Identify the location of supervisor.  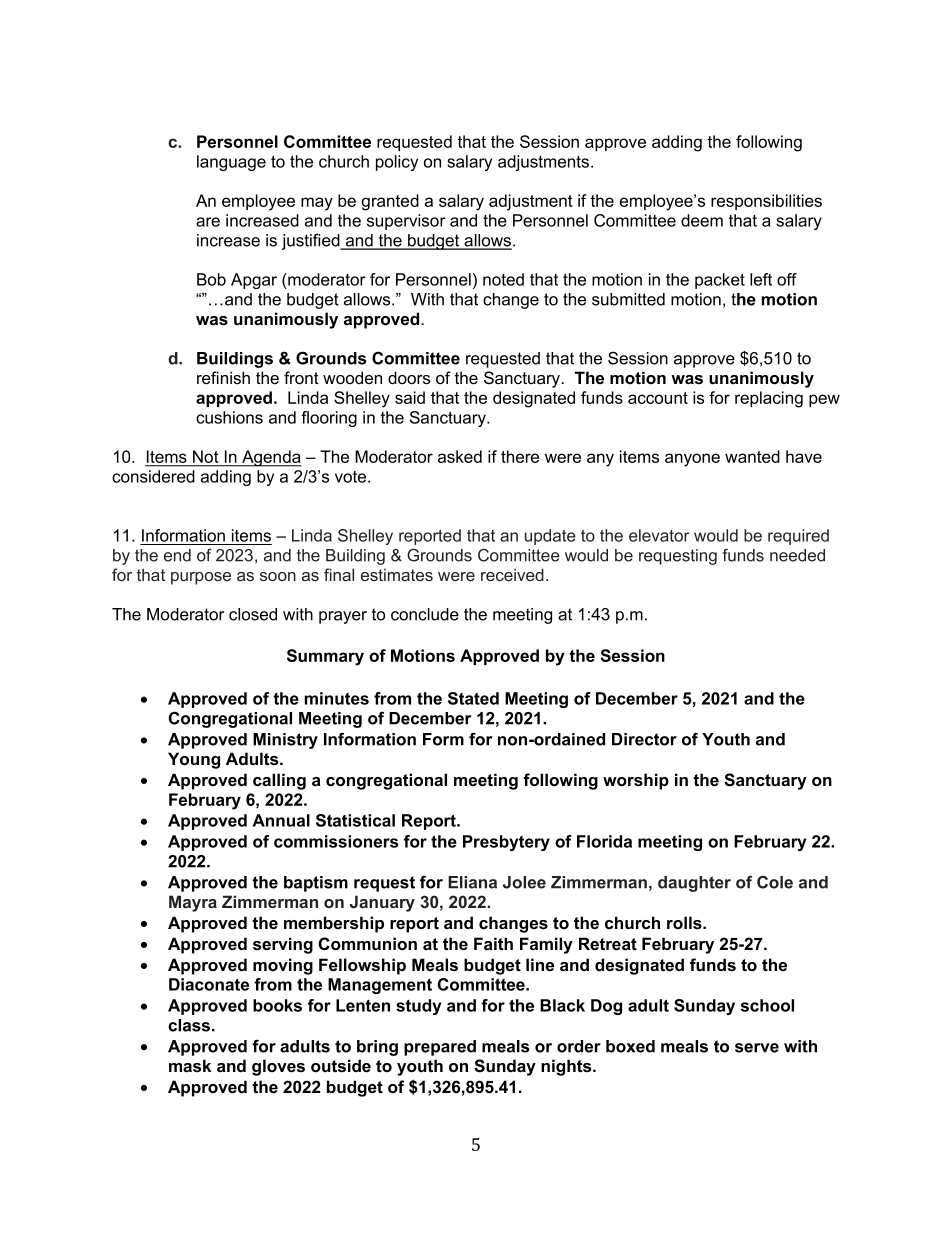
(406, 222).
